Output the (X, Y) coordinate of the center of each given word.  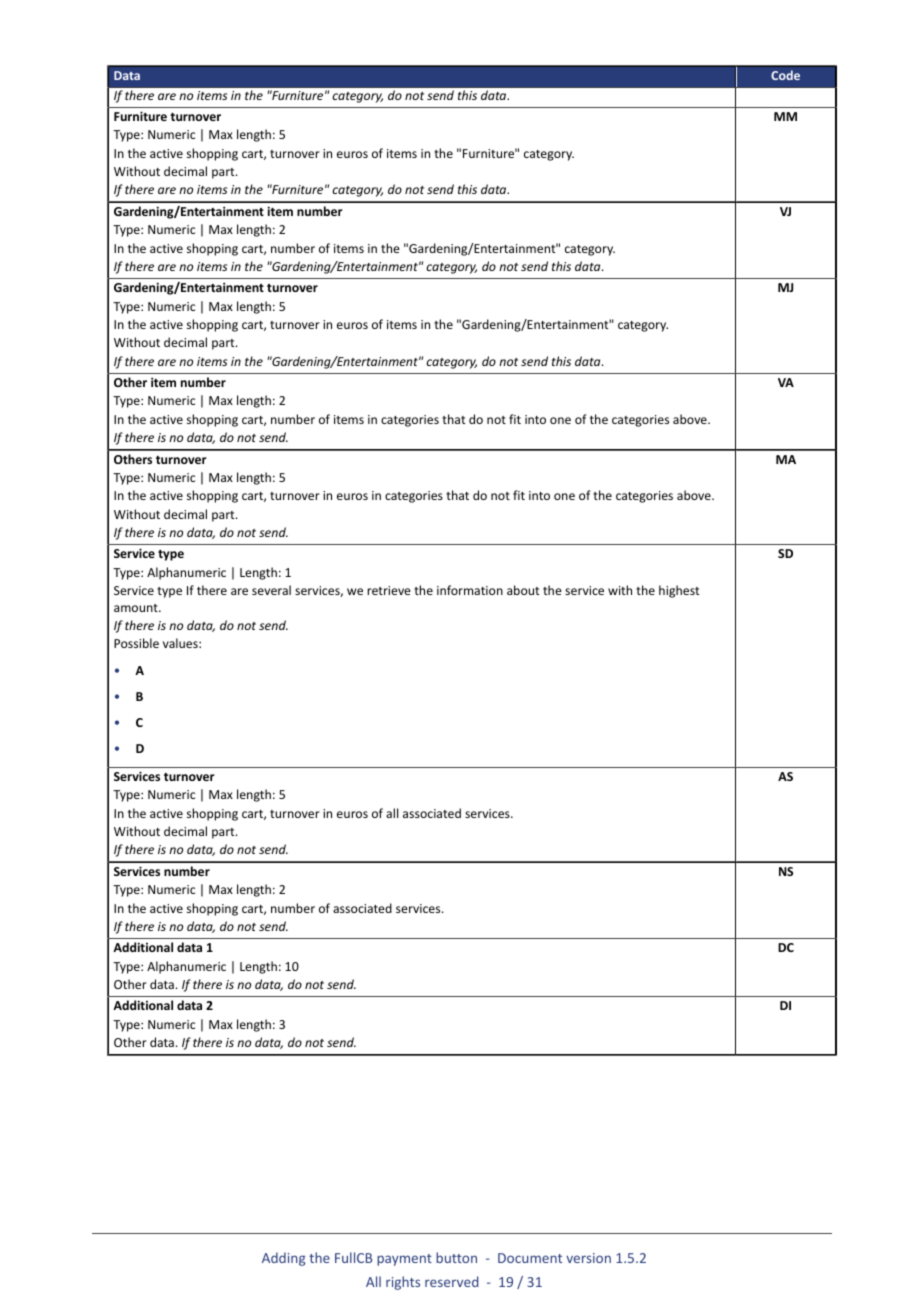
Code (785, 75)
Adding (283, 1259)
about (523, 590)
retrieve (389, 590)
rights (403, 1283)
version (588, 1258)
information (470, 590)
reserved (451, 1281)
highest (679, 591)
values (181, 643)
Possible (136, 643)
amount (137, 608)
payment (404, 1260)
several (271, 590)
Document (530, 1258)
